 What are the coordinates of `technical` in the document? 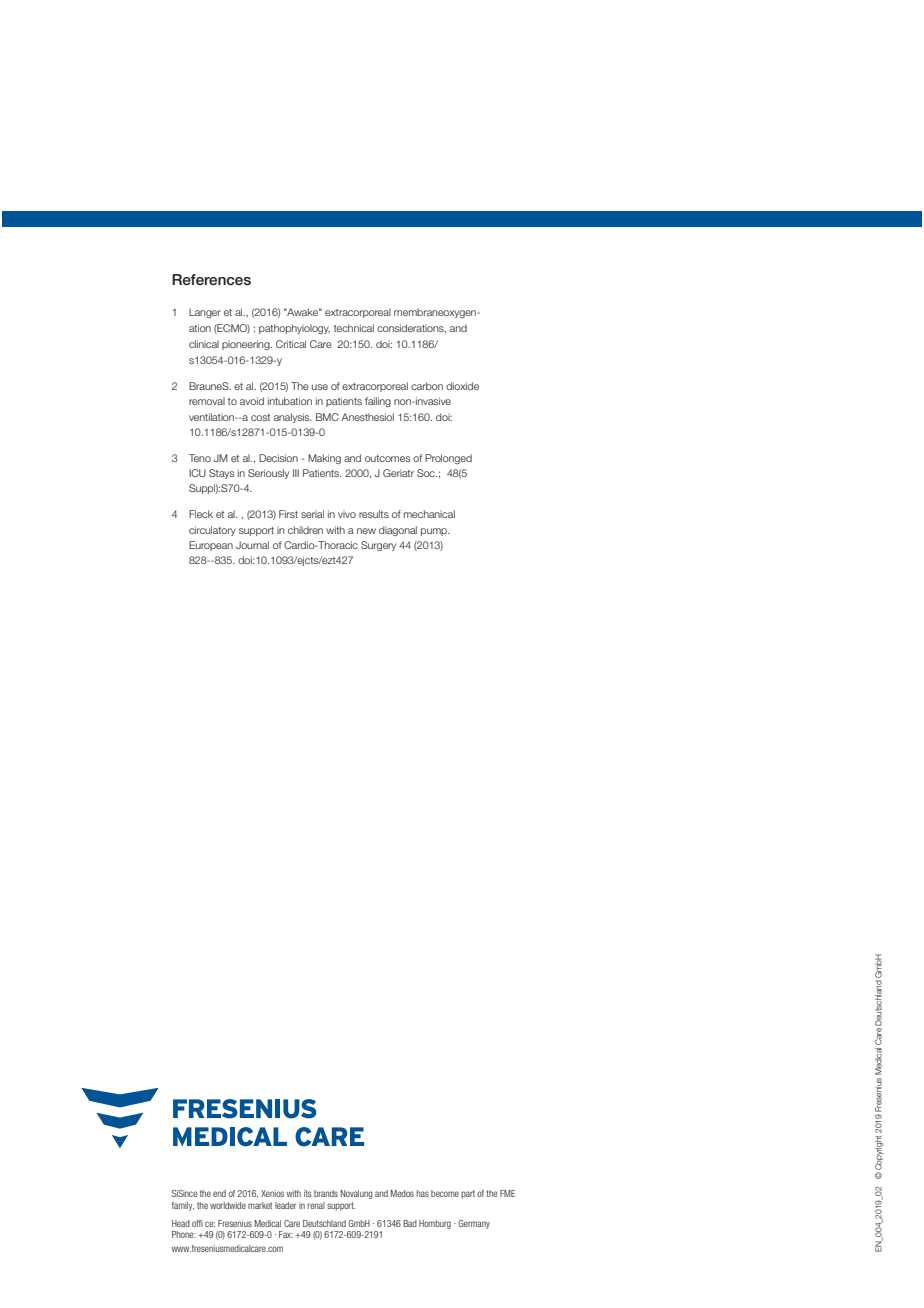 It's located at (354, 328).
